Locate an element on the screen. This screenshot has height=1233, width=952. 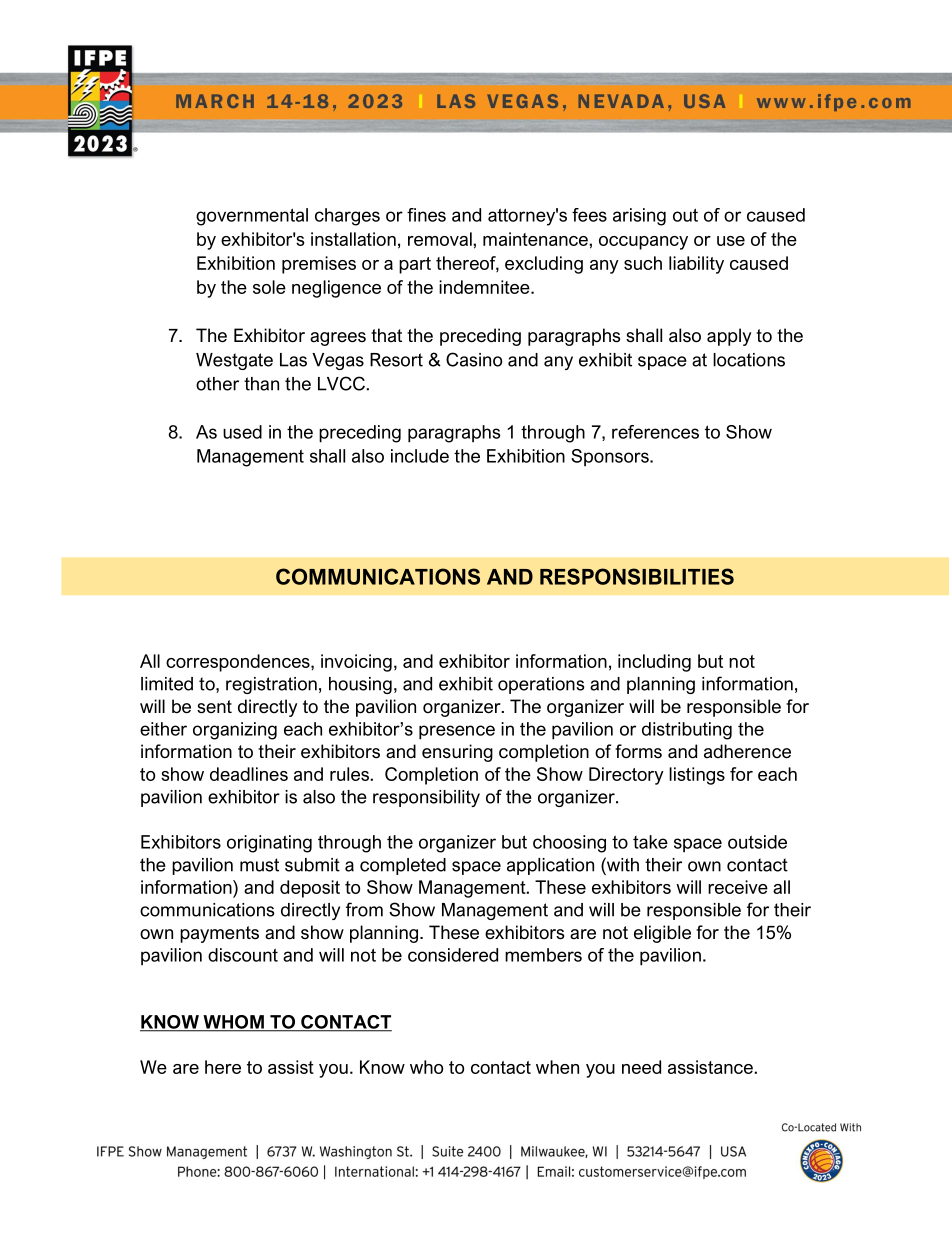
governmental is located at coordinates (252, 217).
